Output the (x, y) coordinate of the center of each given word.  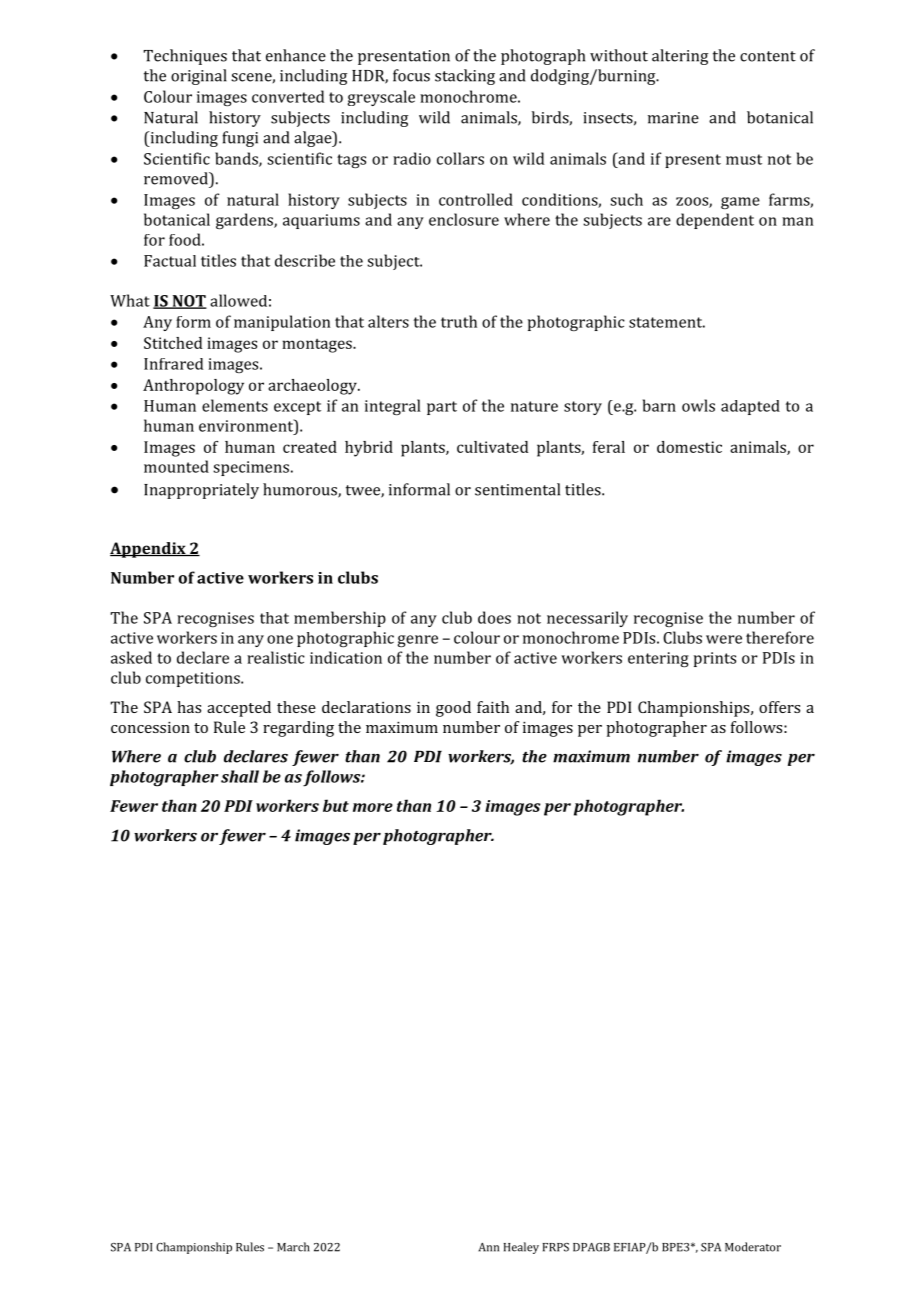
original (199, 77)
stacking (465, 77)
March (293, 1247)
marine (673, 118)
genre (418, 641)
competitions (194, 679)
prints (715, 659)
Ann (489, 1247)
